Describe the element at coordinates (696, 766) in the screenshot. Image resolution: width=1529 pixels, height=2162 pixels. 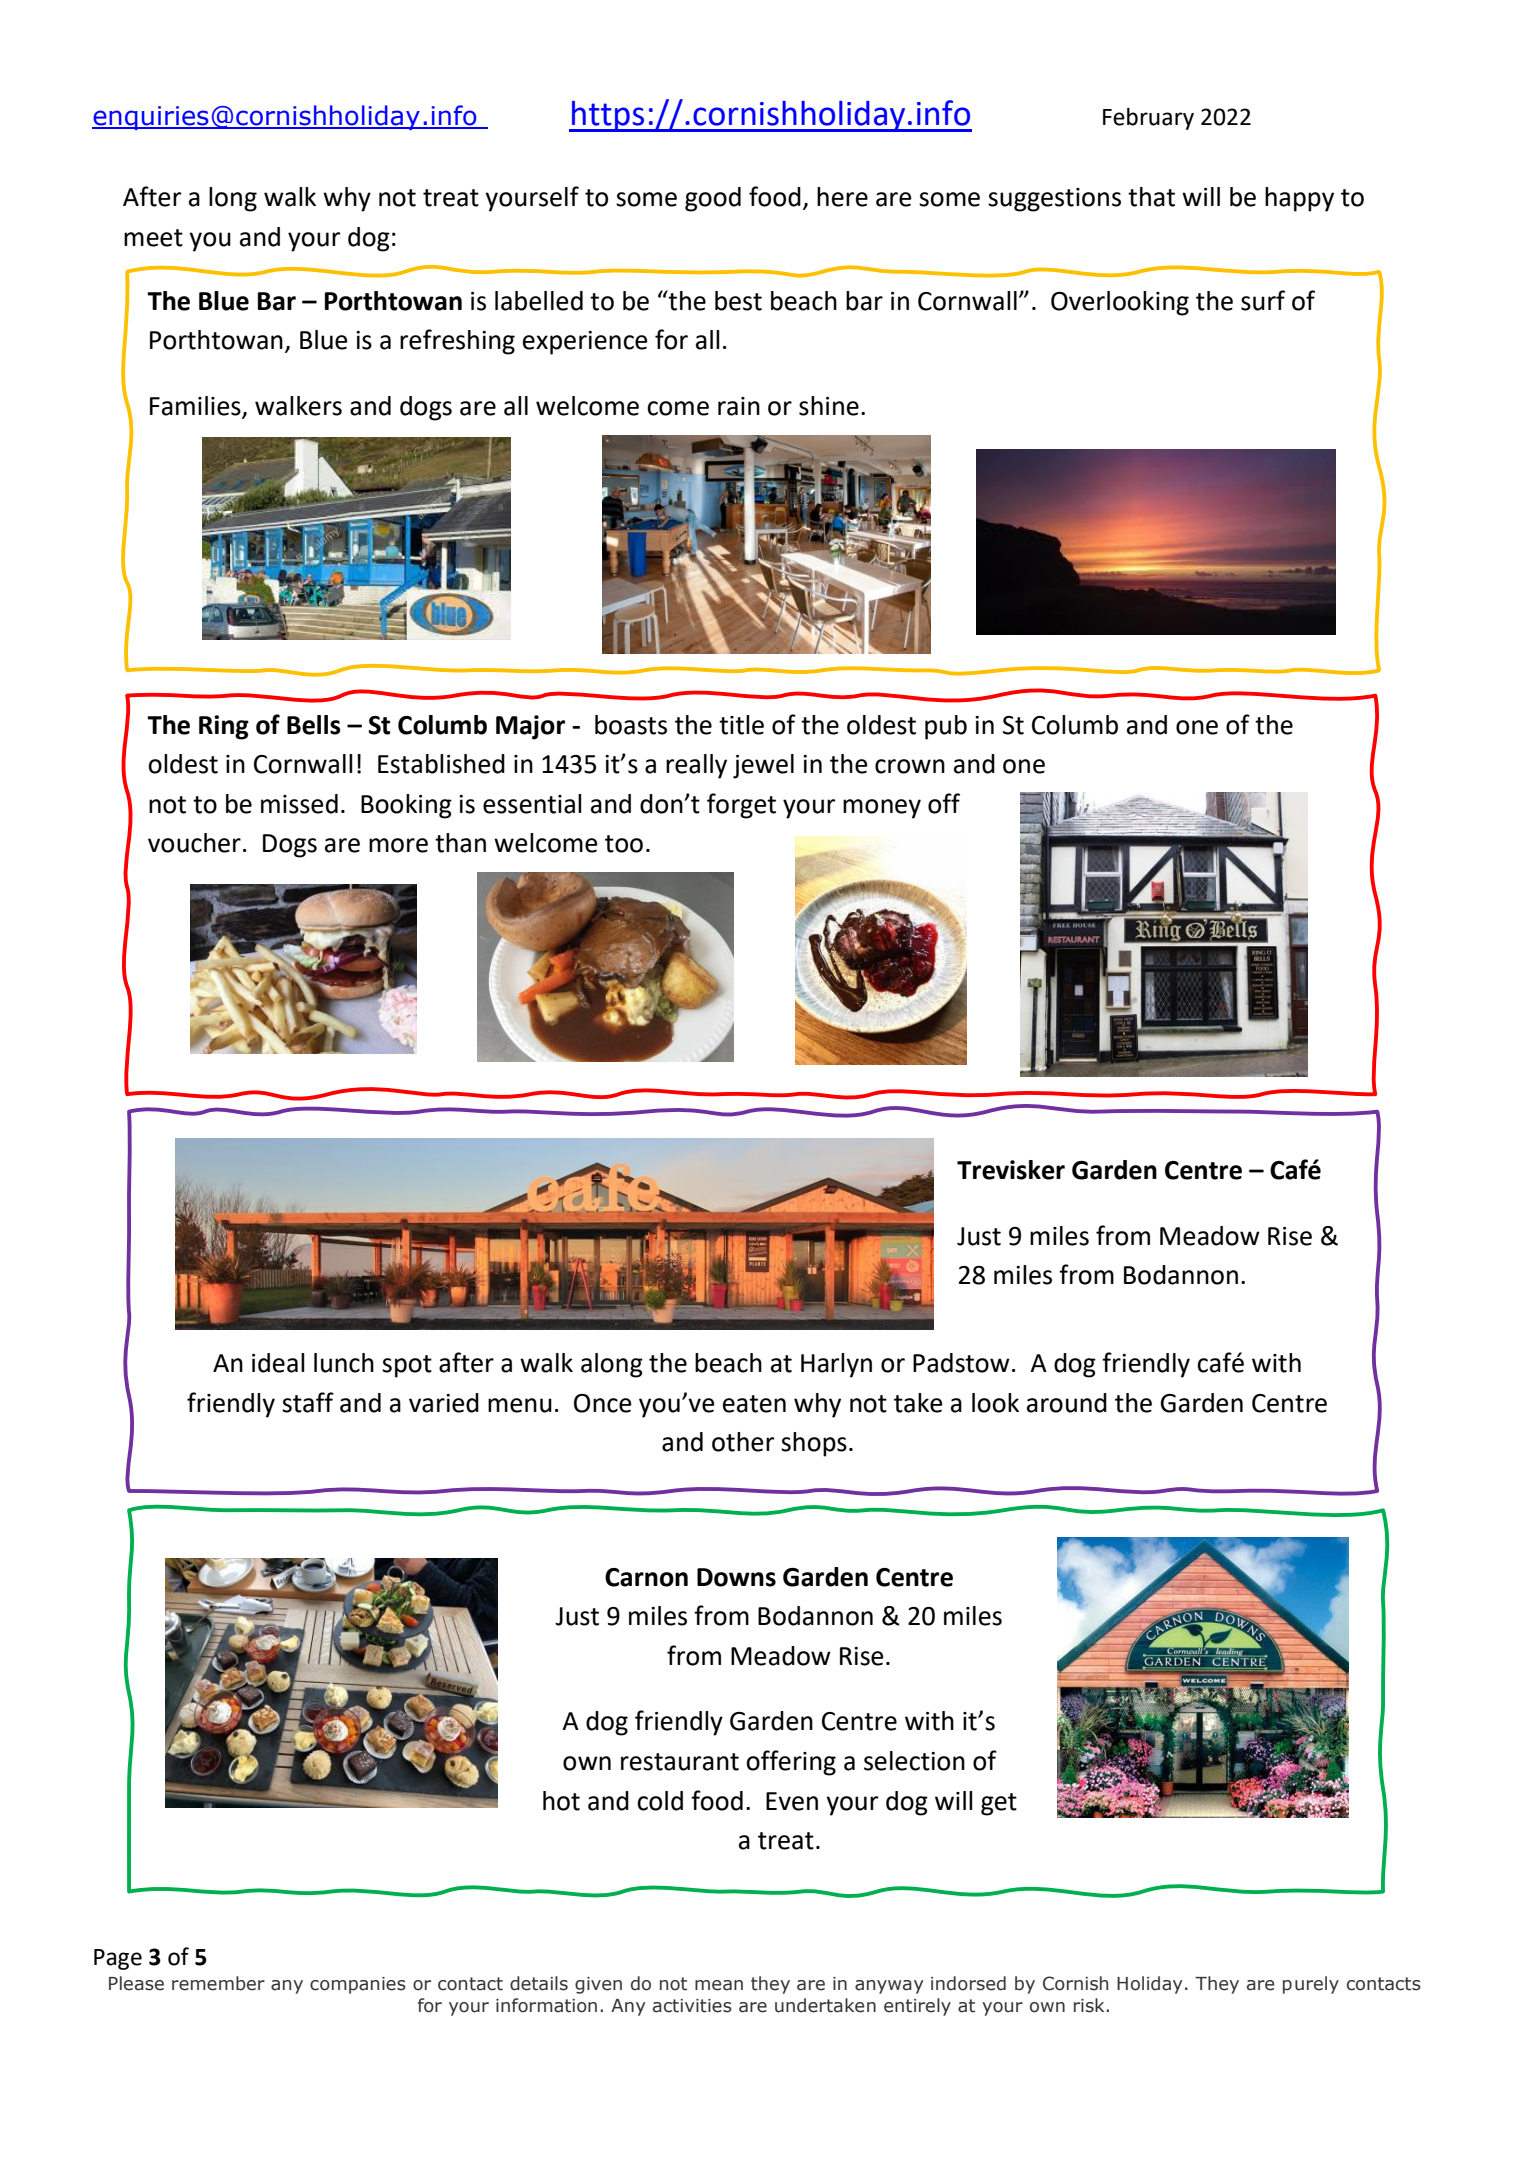
I see `really` at that location.
